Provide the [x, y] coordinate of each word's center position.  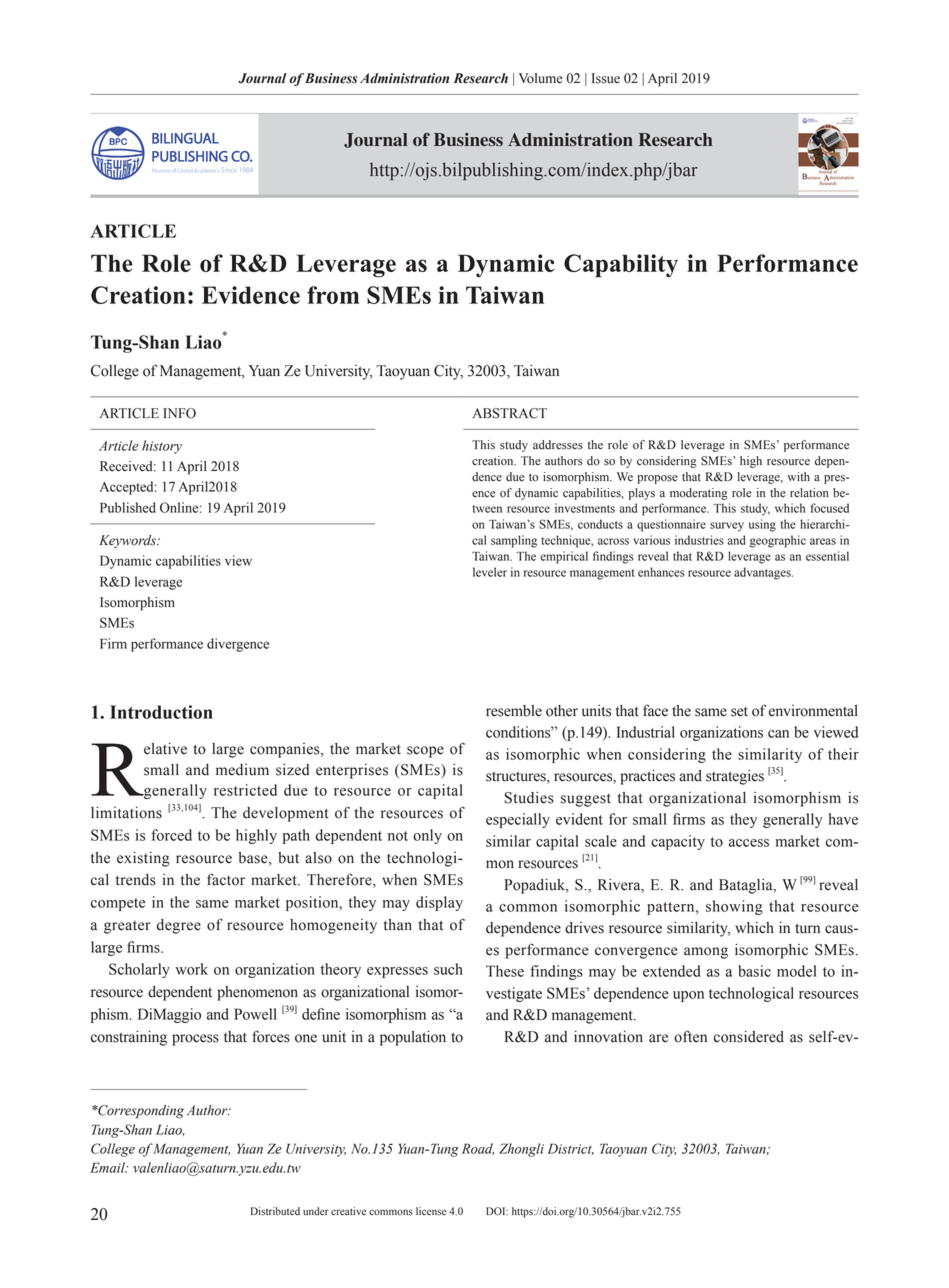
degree [179, 926]
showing [734, 907]
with [799, 477]
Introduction [161, 712]
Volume [541, 78]
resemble [514, 711]
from [333, 295]
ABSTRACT [509, 413]
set [739, 712]
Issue [606, 78]
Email [108, 1167]
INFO [179, 413]
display [439, 903]
